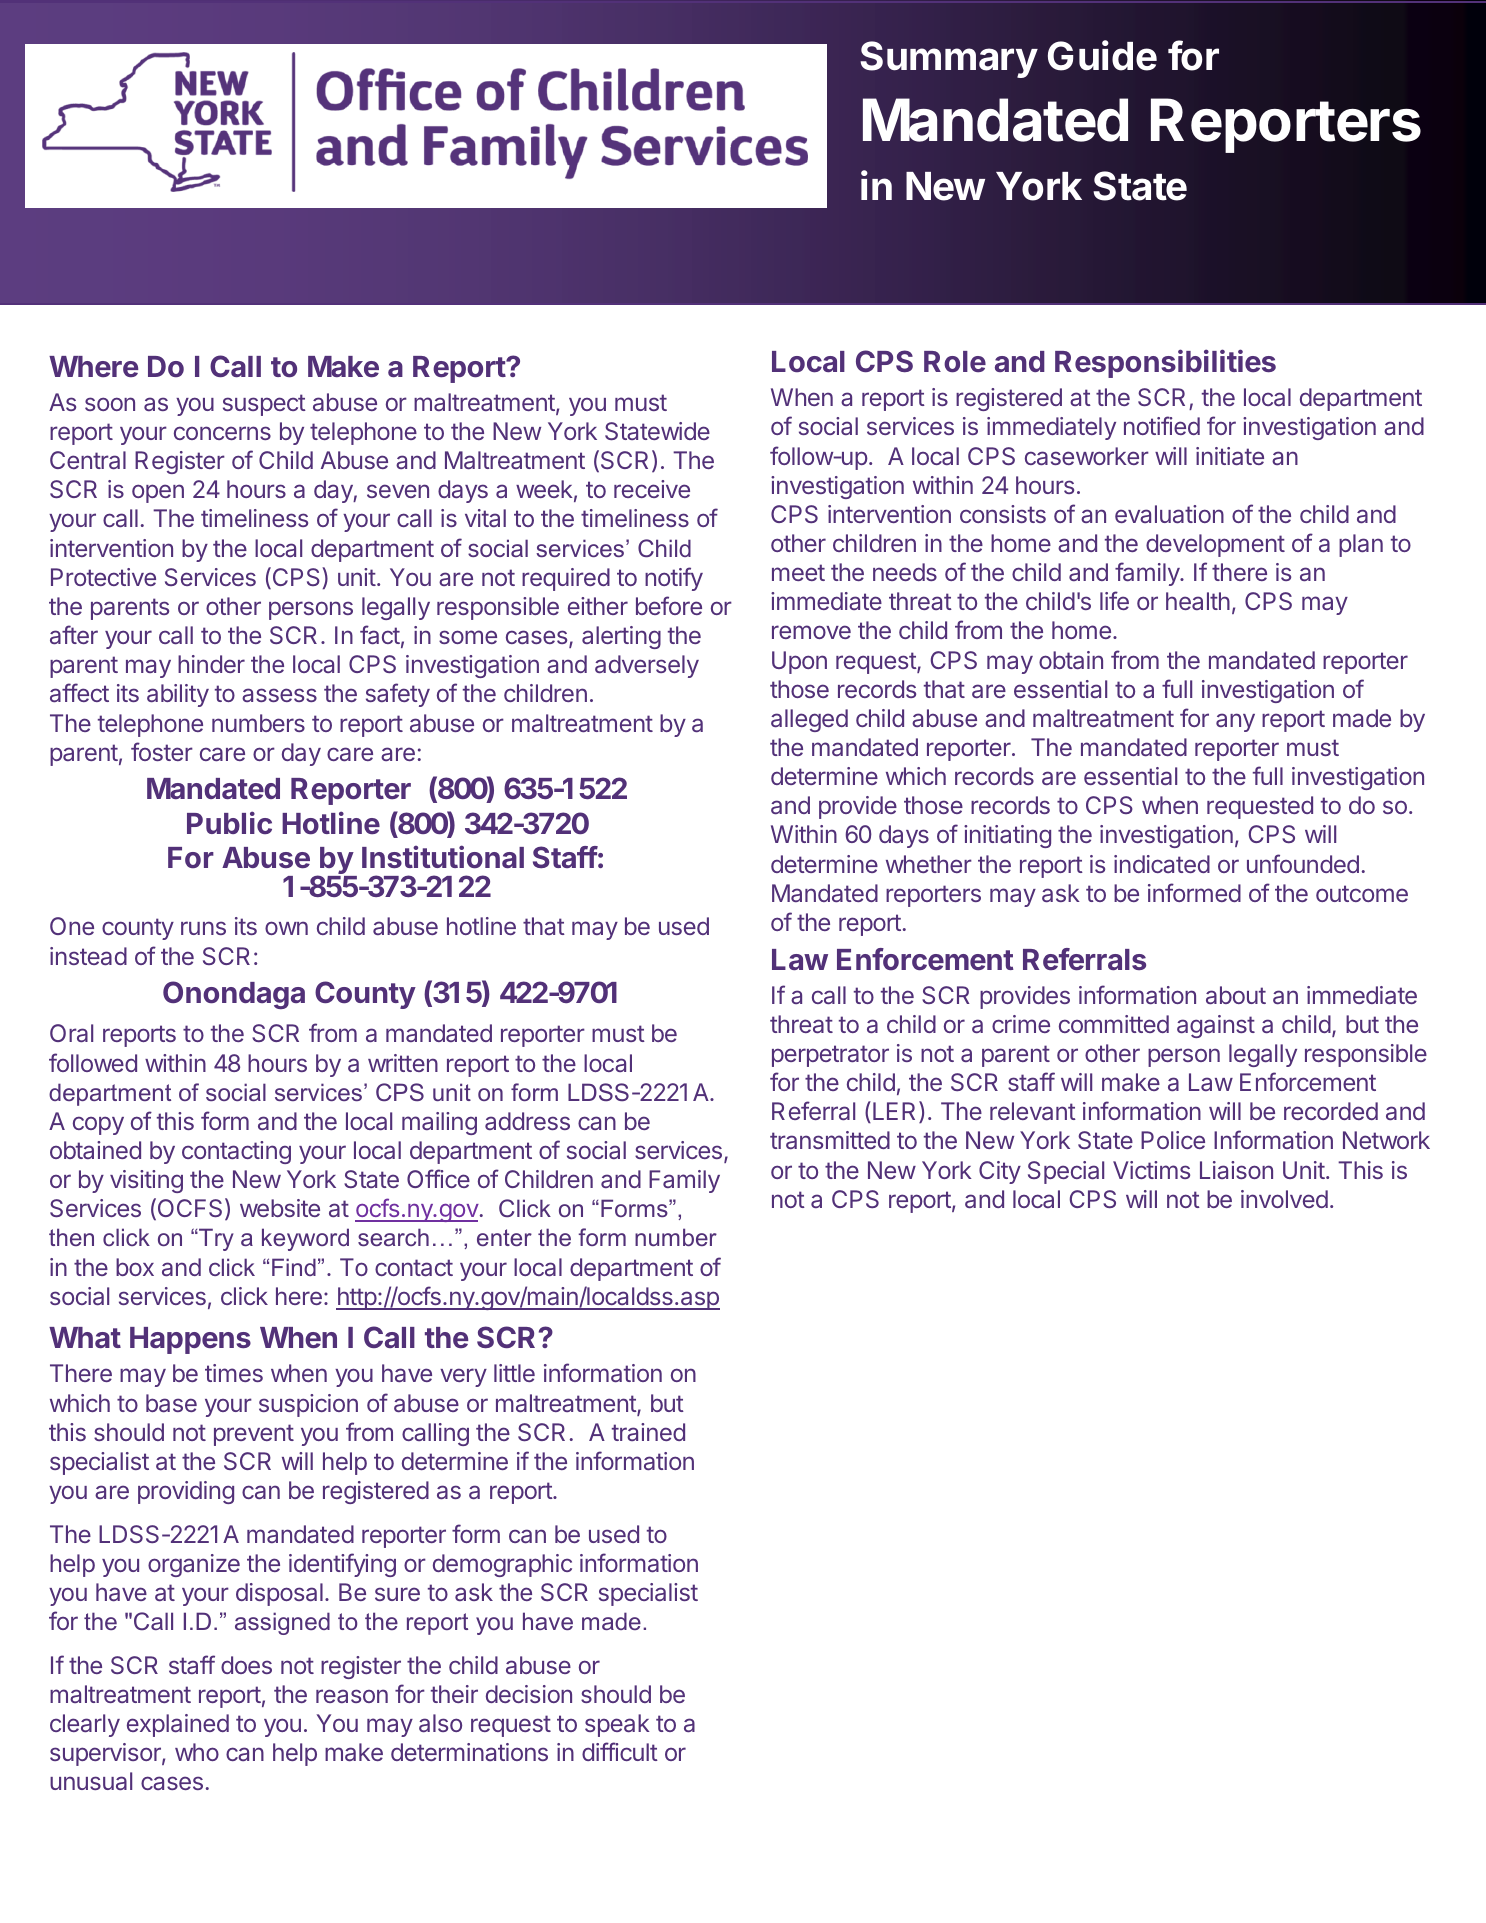 This screenshot has width=1486, height=1923. I want to click on difficult, so click(620, 1751).
